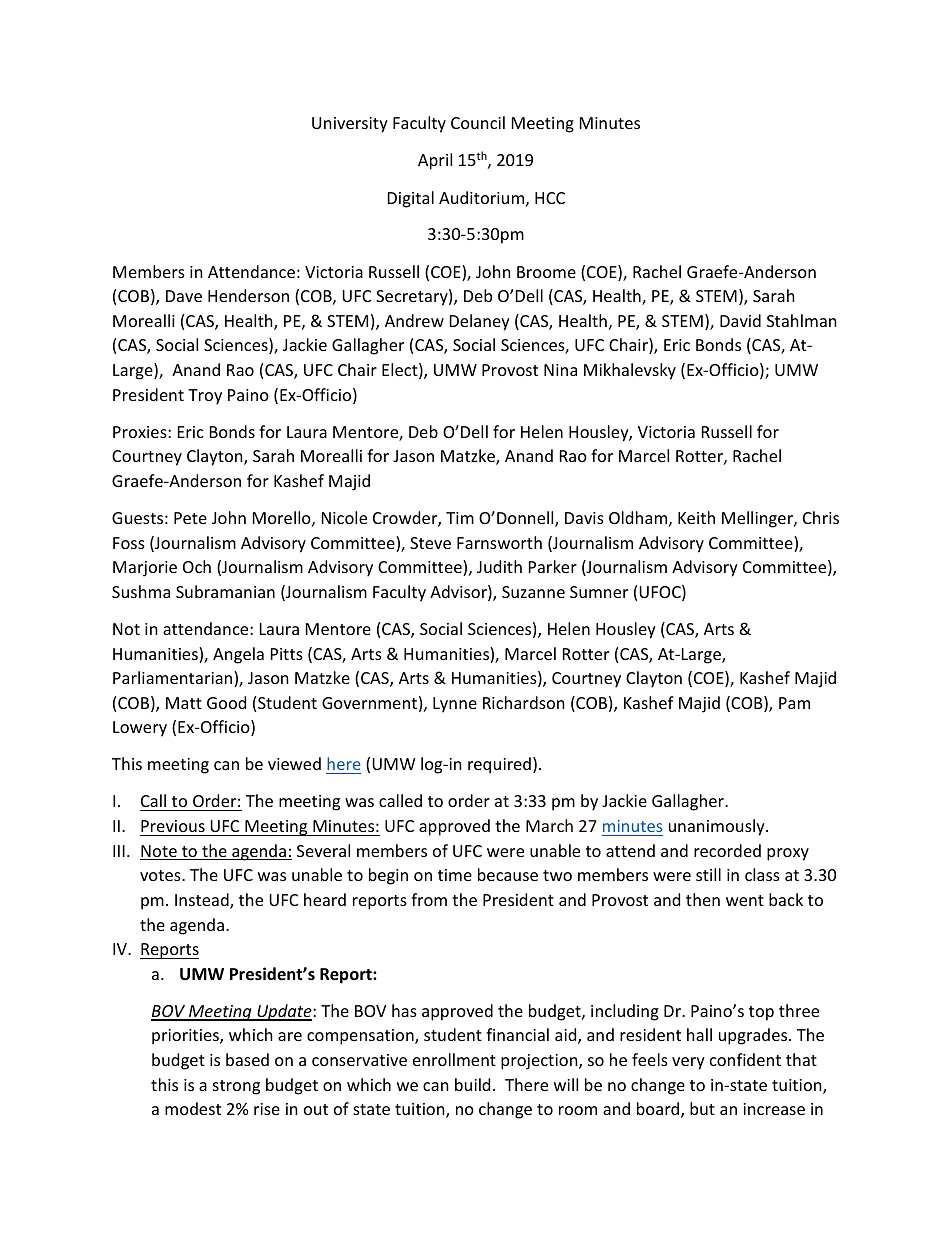  Describe the element at coordinates (472, 1084) in the screenshot. I see `build` at that location.
